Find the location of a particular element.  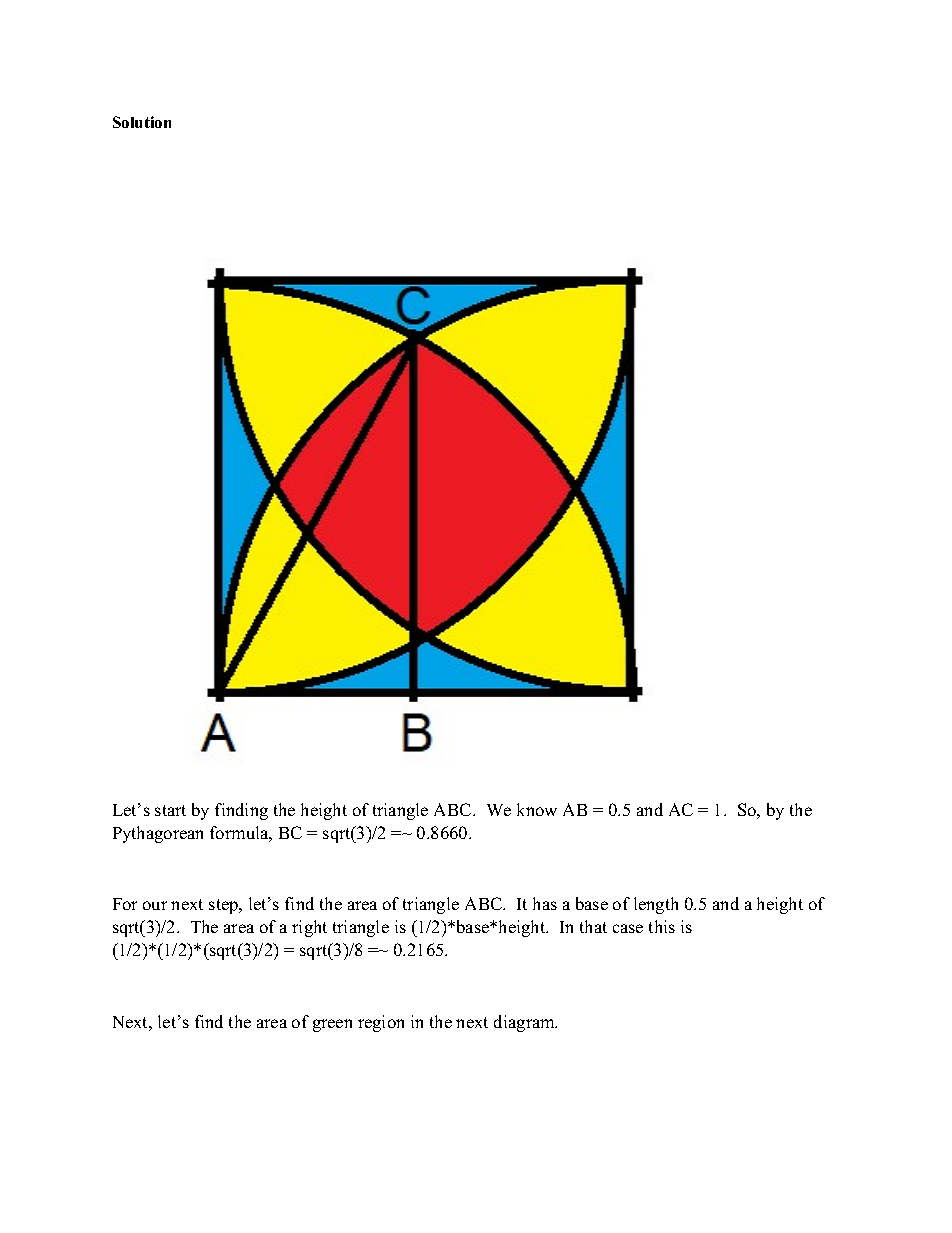

length is located at coordinates (656, 905).
